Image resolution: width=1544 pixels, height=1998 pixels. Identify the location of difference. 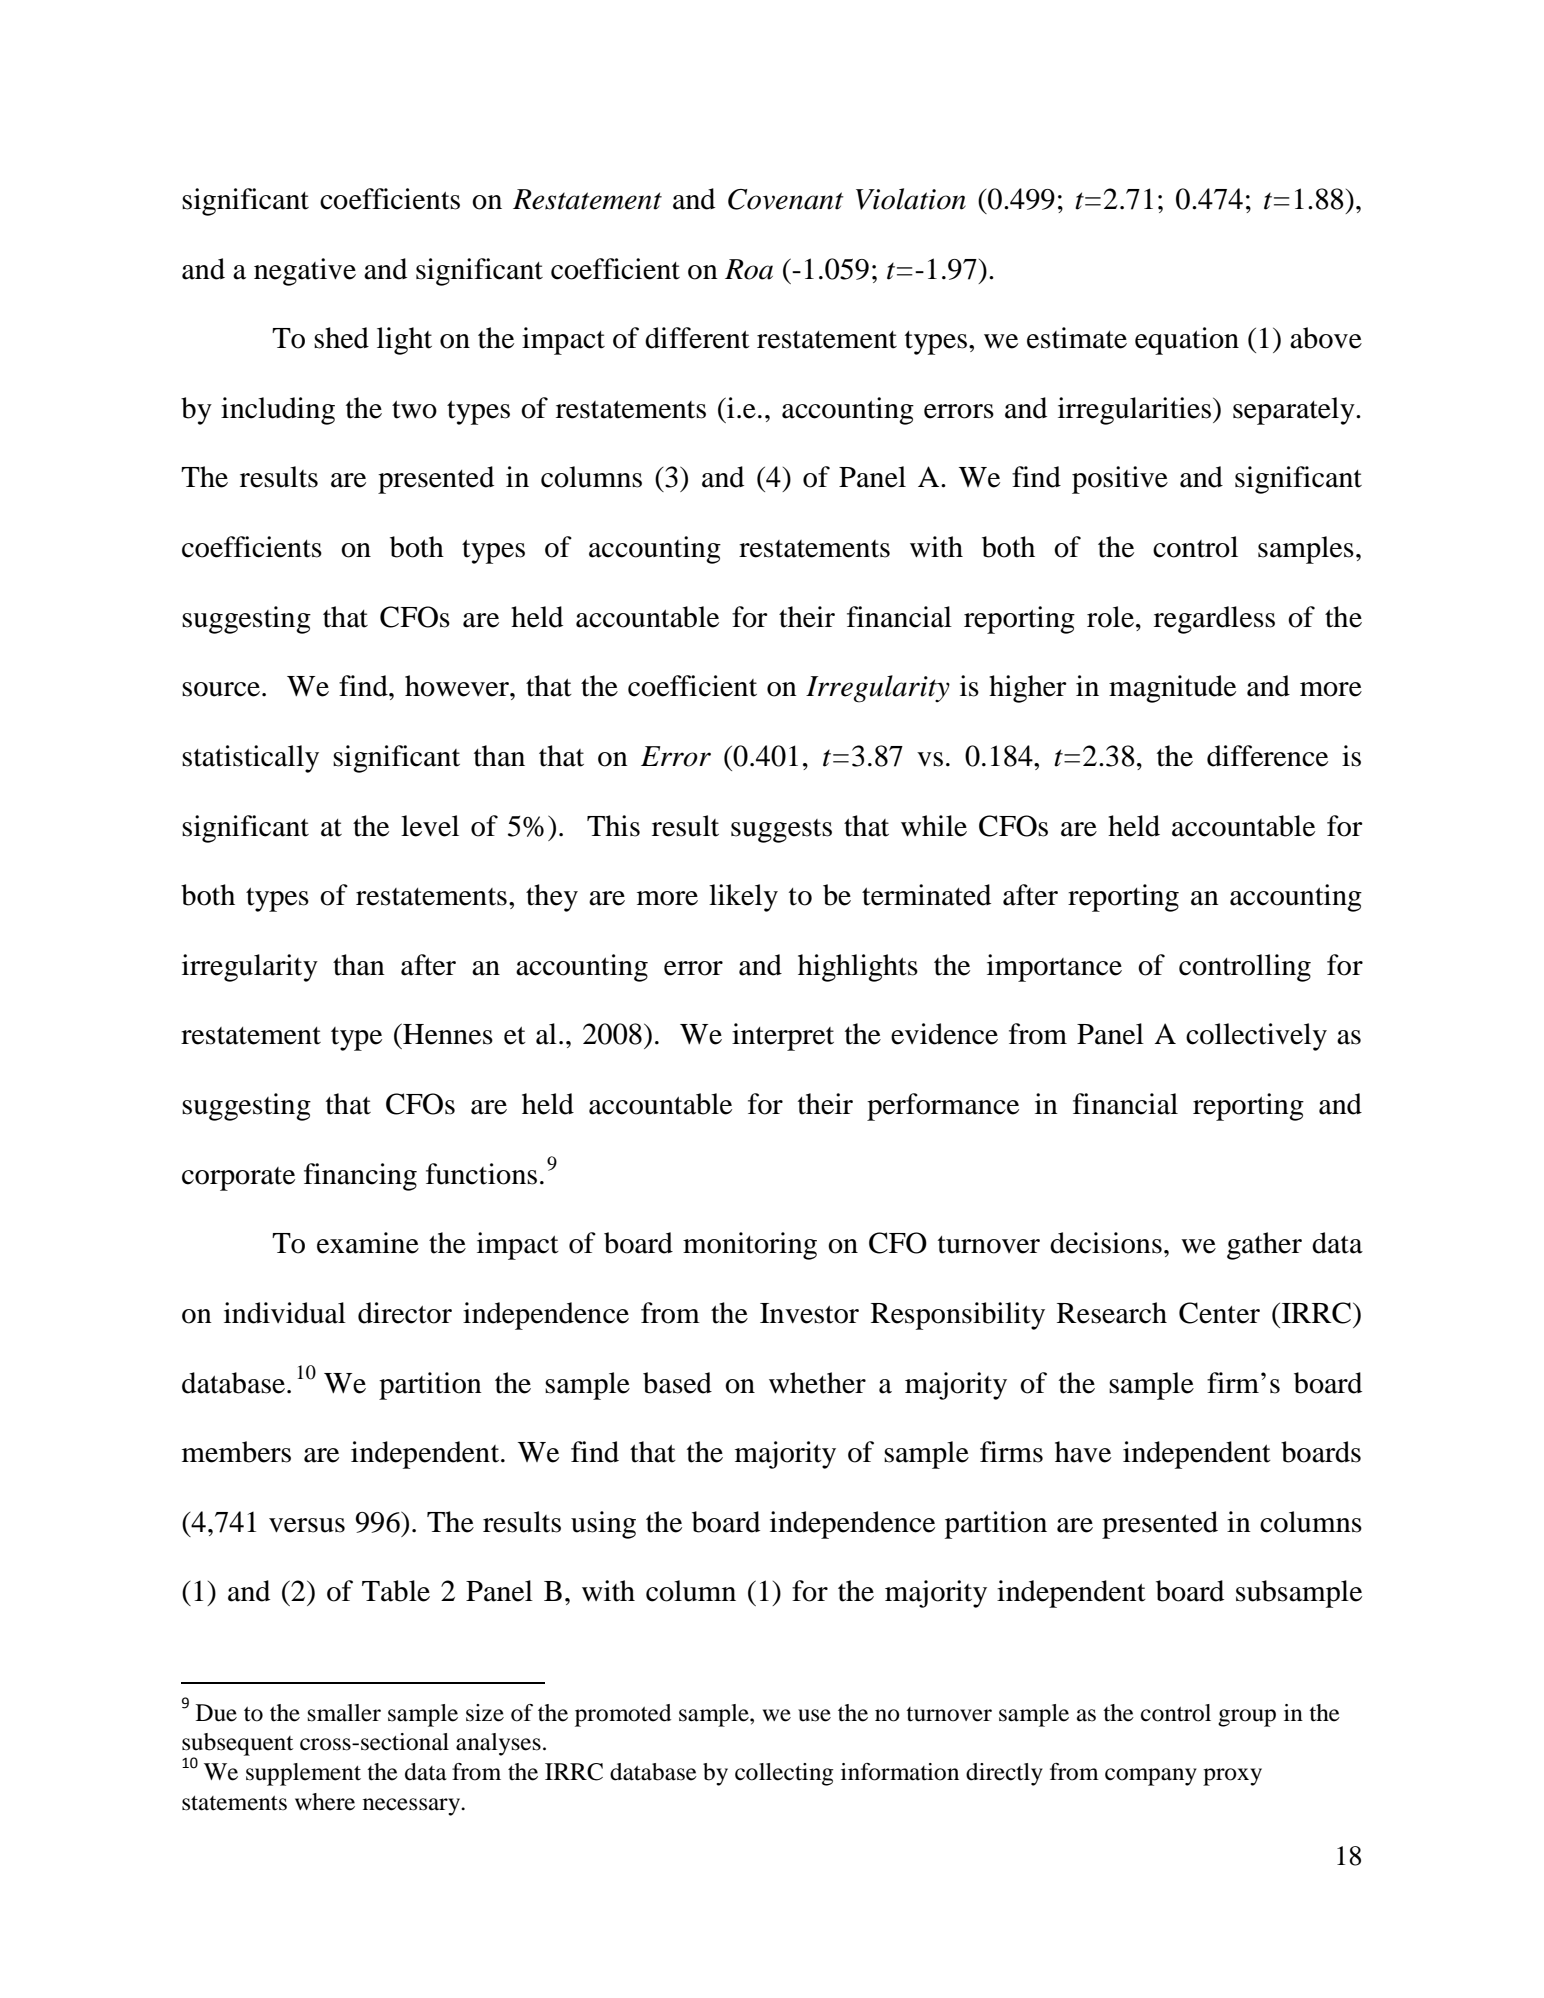
(1267, 756).
